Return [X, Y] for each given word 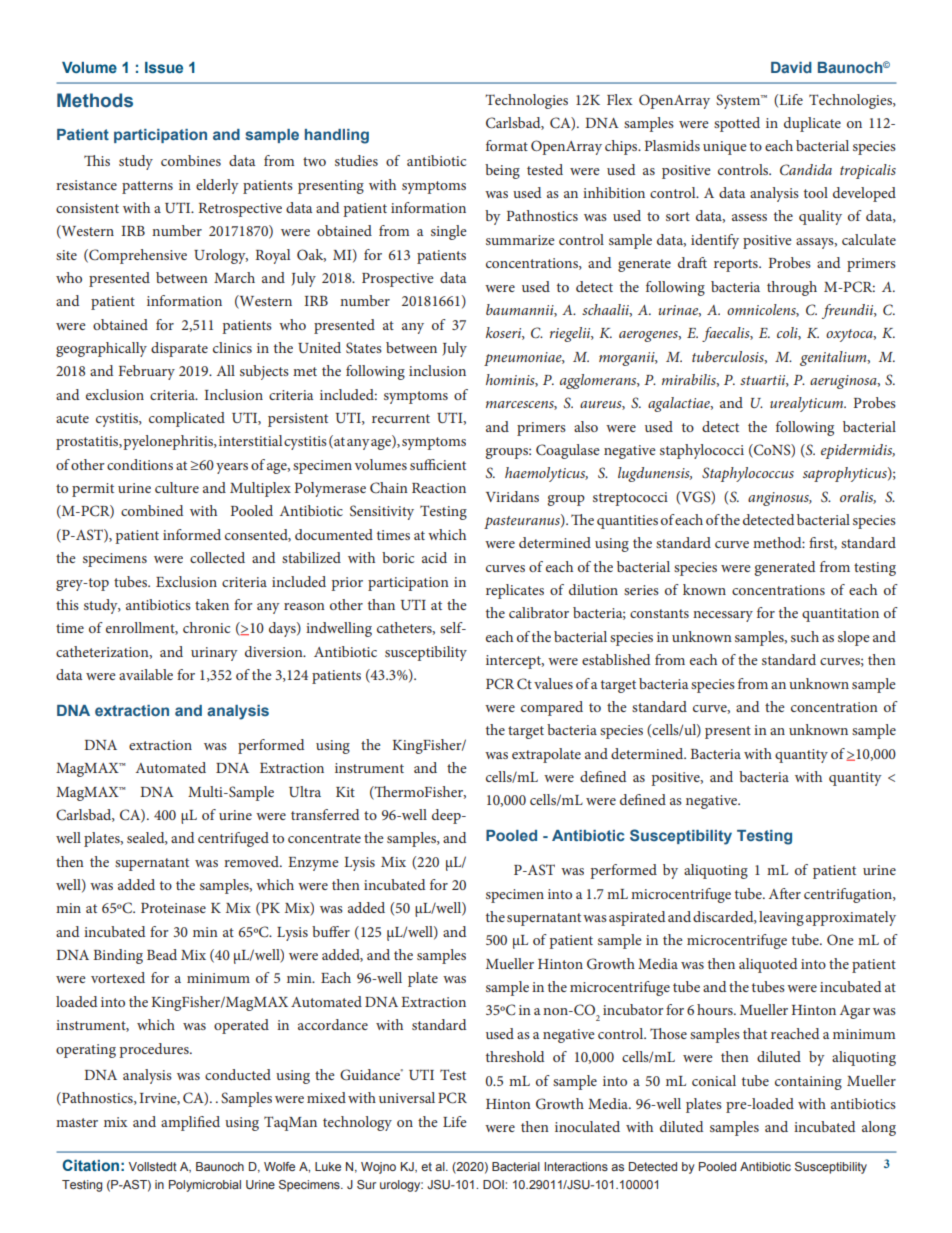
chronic [206, 627]
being [502, 171]
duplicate [812, 124]
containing [808, 1083]
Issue [164, 68]
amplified [190, 1123]
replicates [515, 591]
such [805, 636]
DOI [494, 1184]
